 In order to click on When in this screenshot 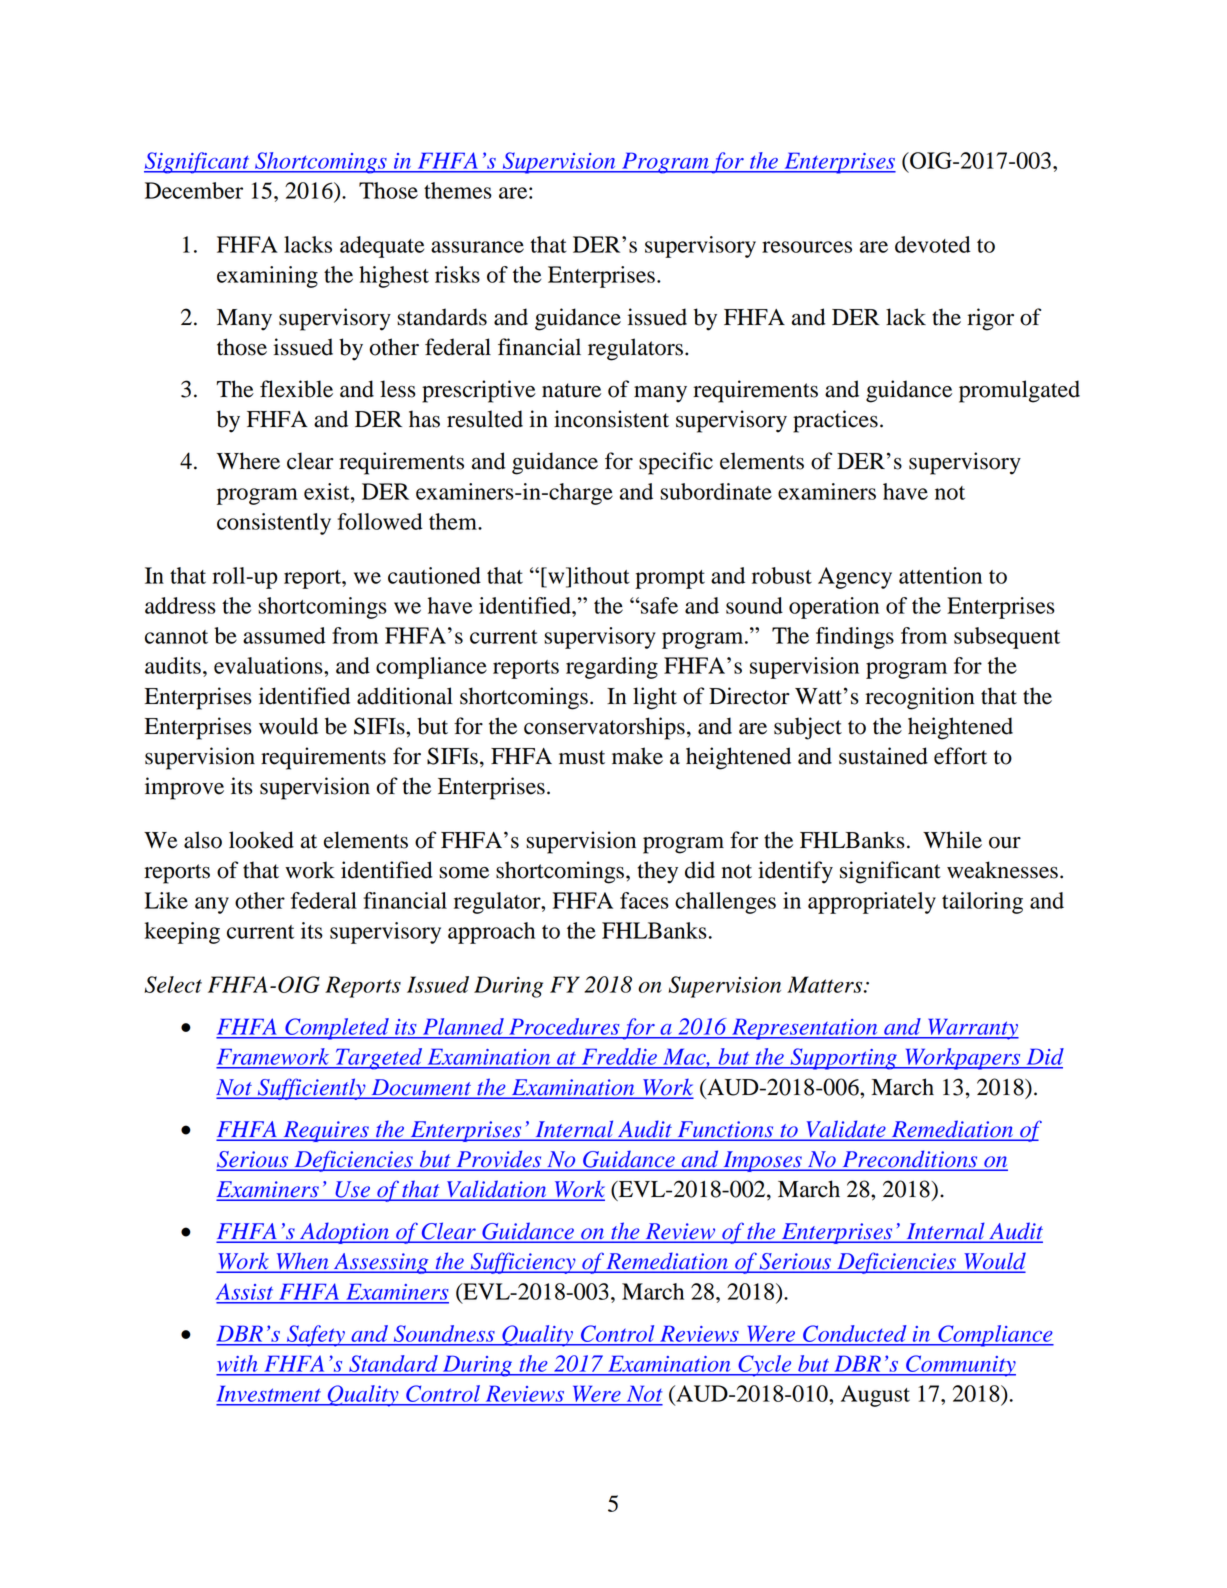, I will do `click(302, 1262)`.
